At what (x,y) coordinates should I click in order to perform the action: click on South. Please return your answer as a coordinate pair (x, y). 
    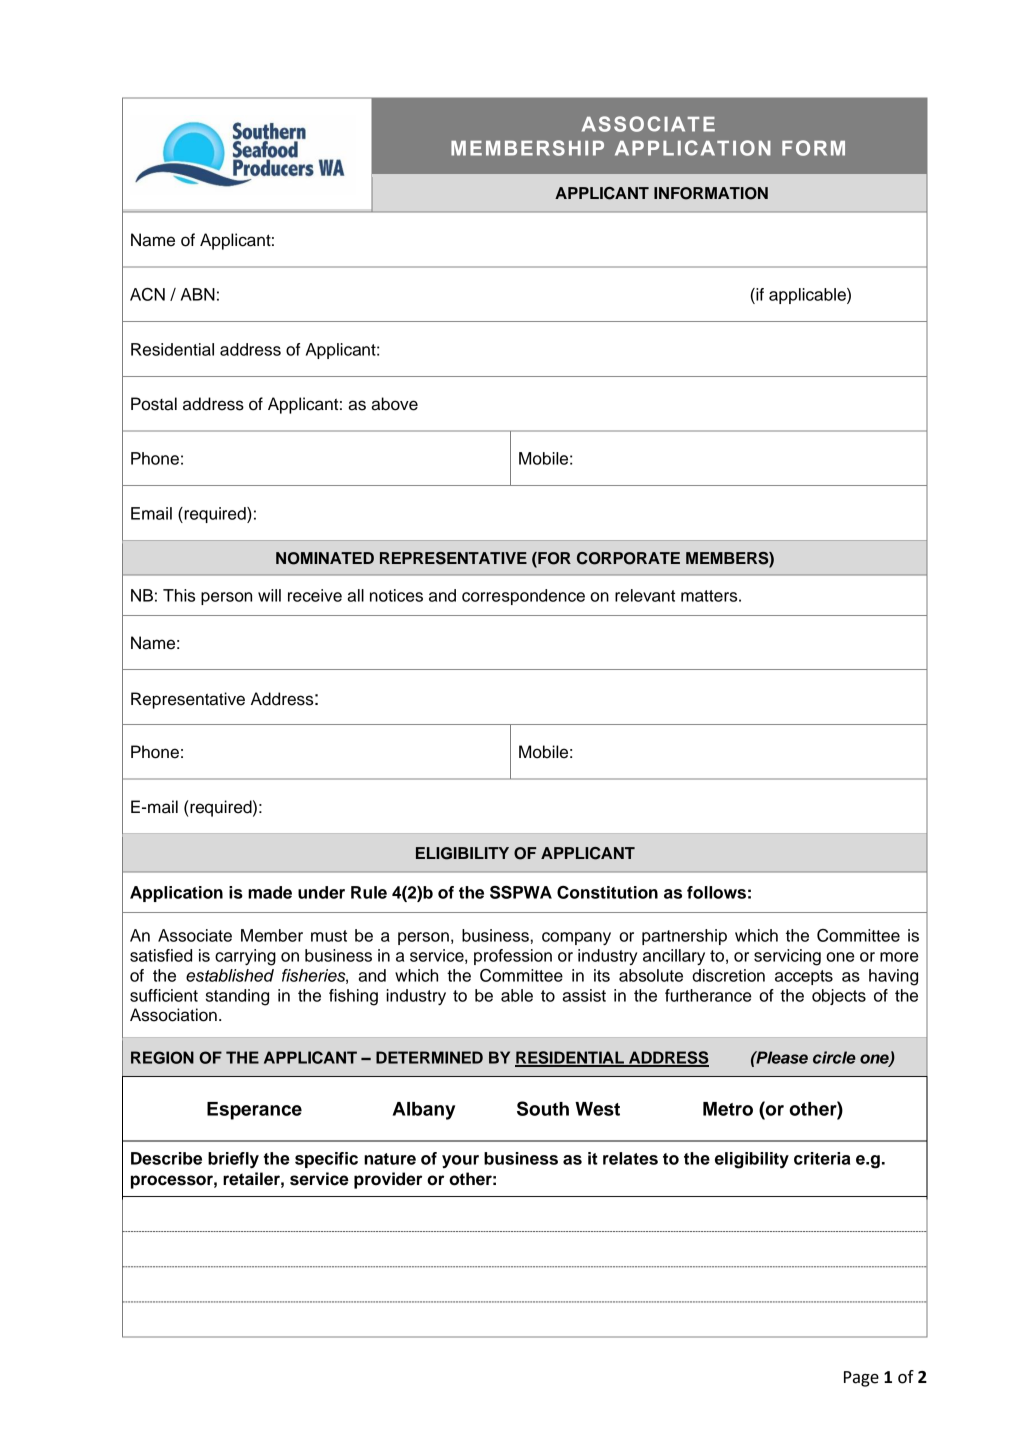
    Looking at the image, I should click on (543, 1108).
